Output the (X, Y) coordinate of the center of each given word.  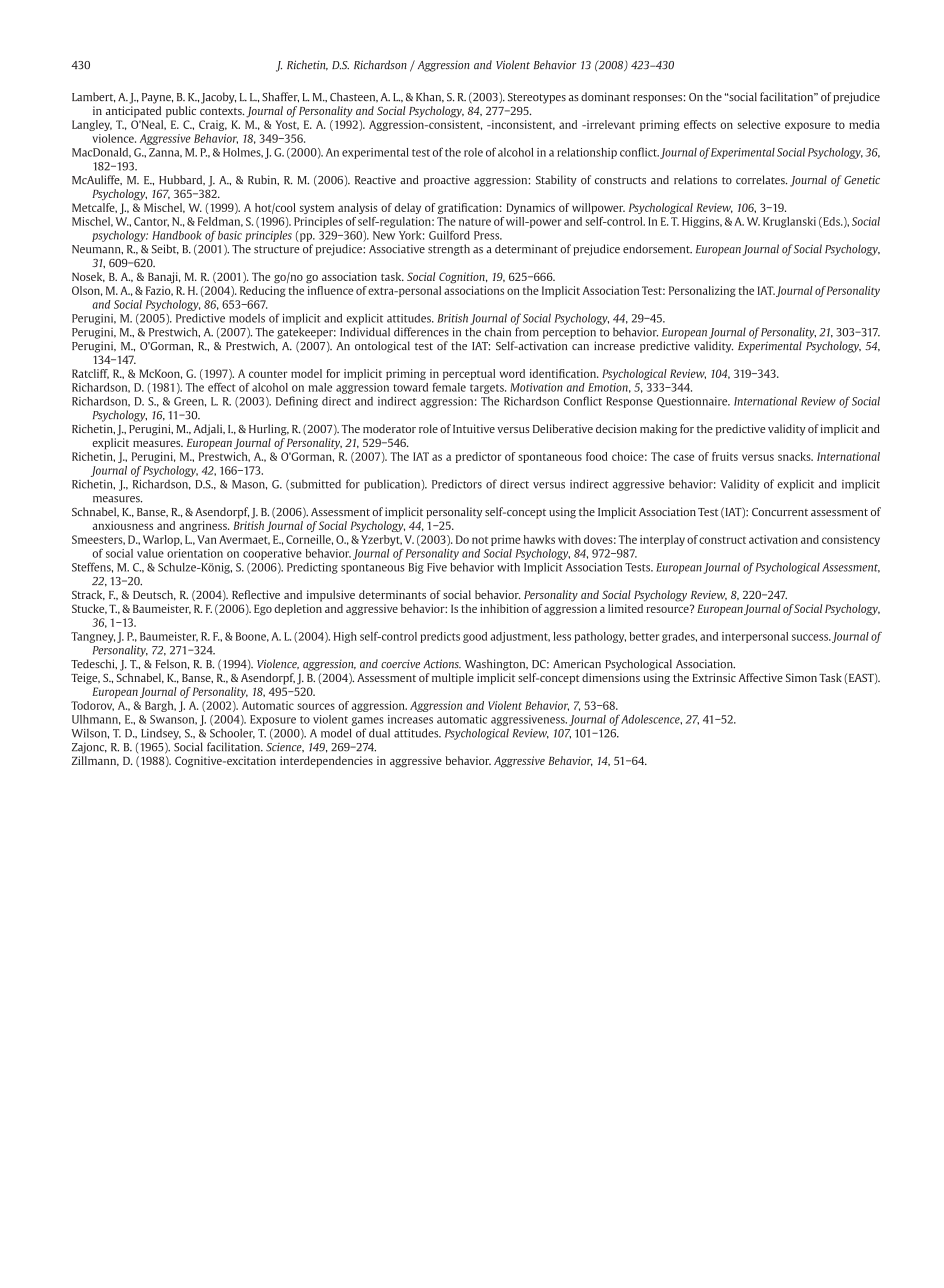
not (480, 540)
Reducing (263, 291)
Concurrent (780, 512)
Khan (430, 97)
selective (759, 124)
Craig (213, 125)
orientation (195, 553)
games (367, 721)
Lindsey (161, 734)
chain (498, 332)
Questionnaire (693, 402)
